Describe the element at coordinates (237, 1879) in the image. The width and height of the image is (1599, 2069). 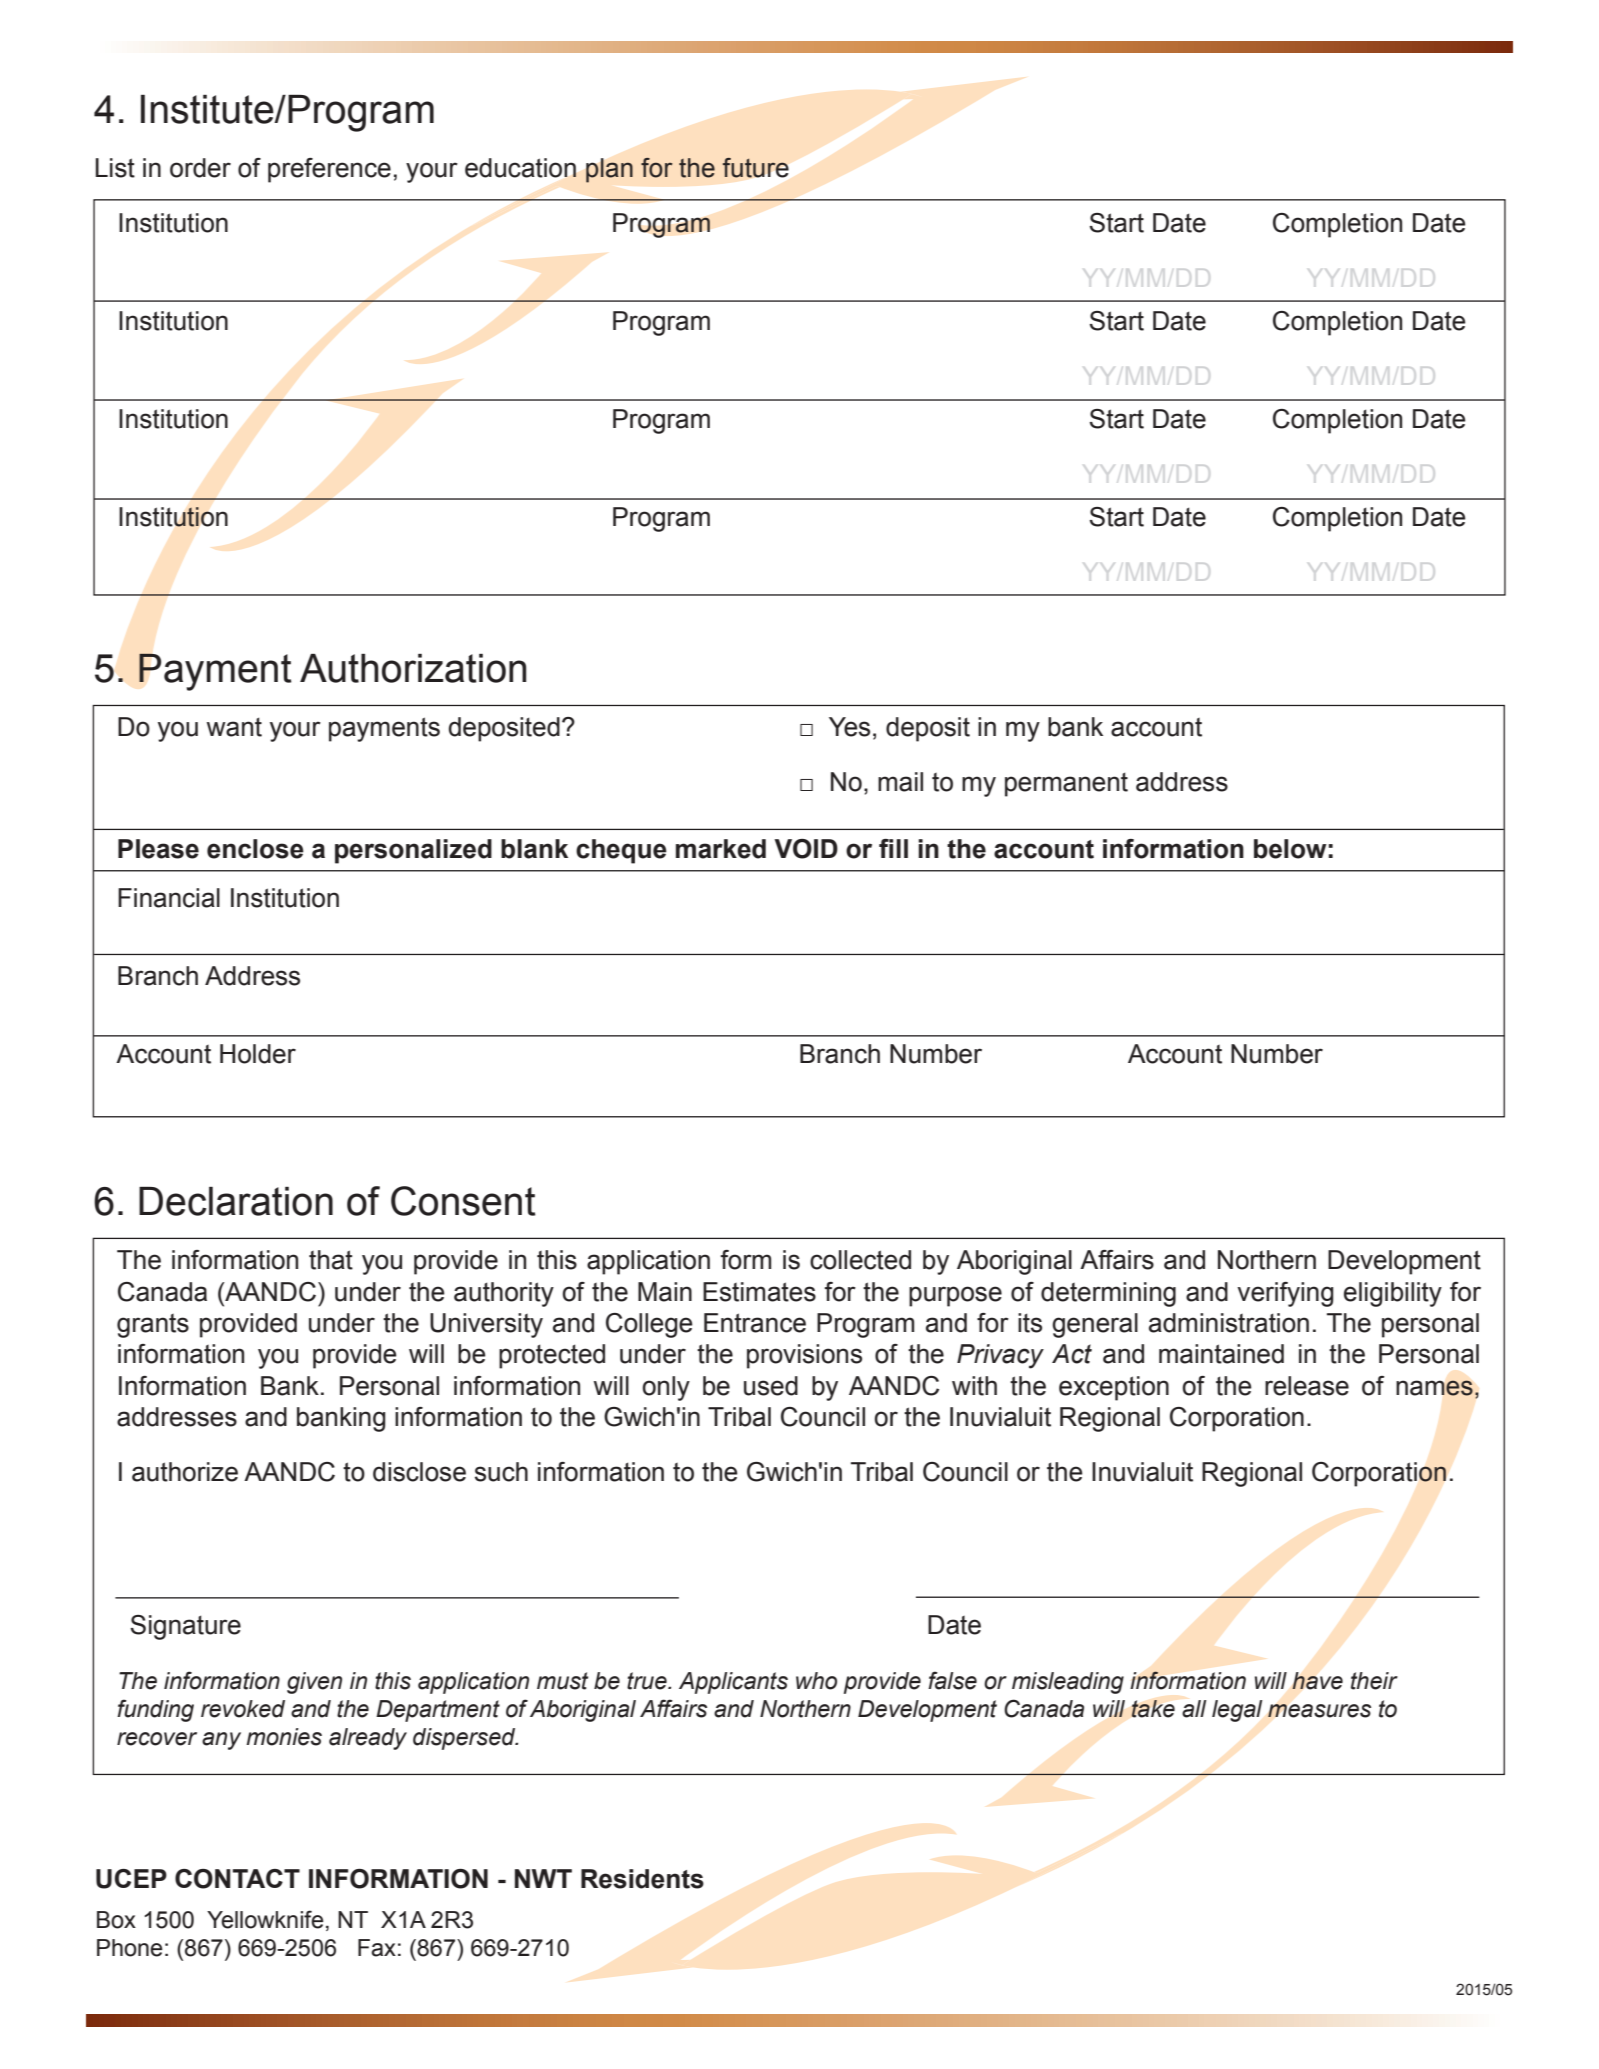
I see `CONTACT` at that location.
